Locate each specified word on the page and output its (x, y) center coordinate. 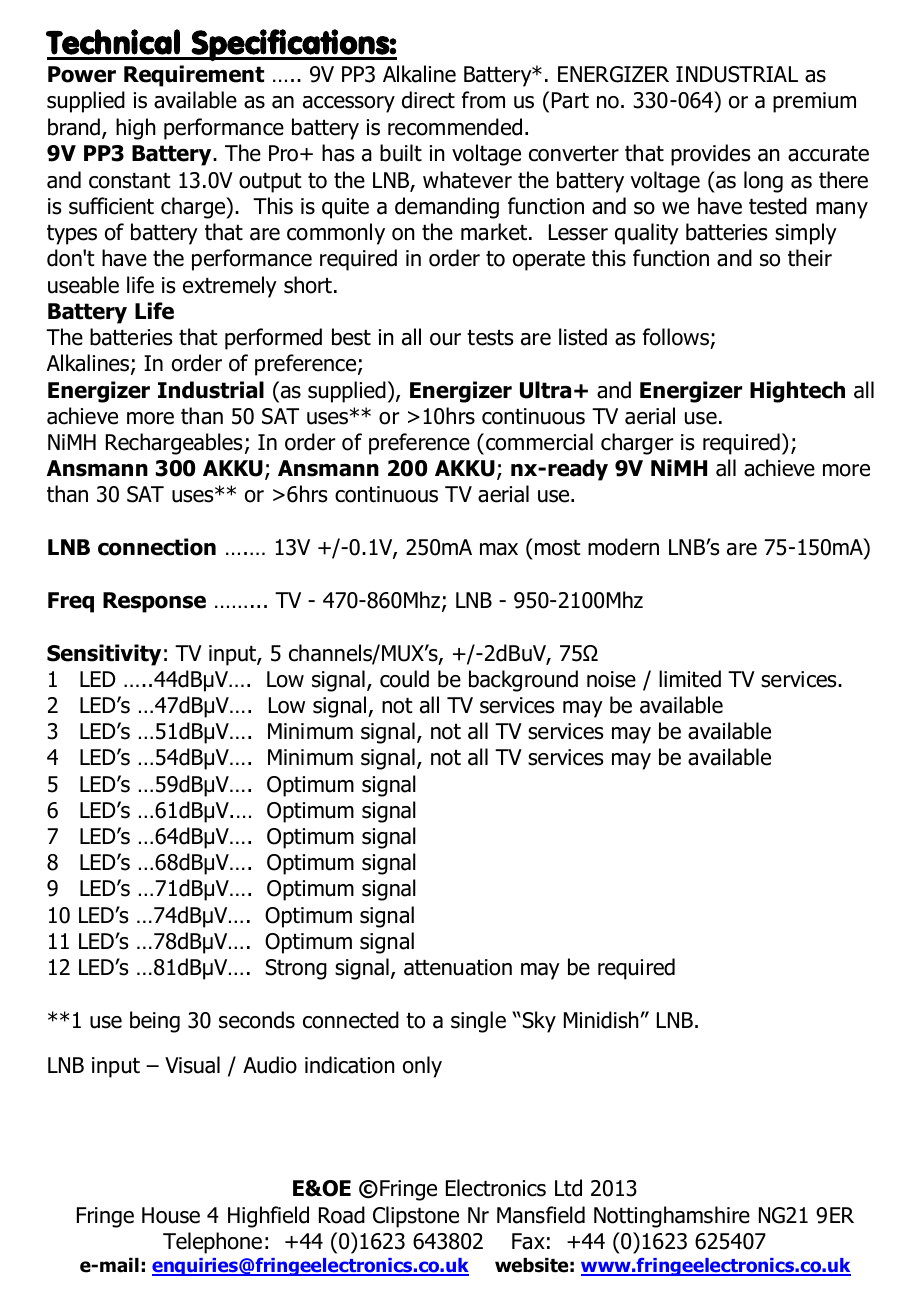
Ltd (568, 1188)
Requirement (194, 76)
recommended (455, 127)
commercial (539, 442)
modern (623, 547)
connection (157, 547)
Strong (296, 969)
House (171, 1215)
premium (814, 102)
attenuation (458, 967)
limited (690, 679)
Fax (528, 1241)
